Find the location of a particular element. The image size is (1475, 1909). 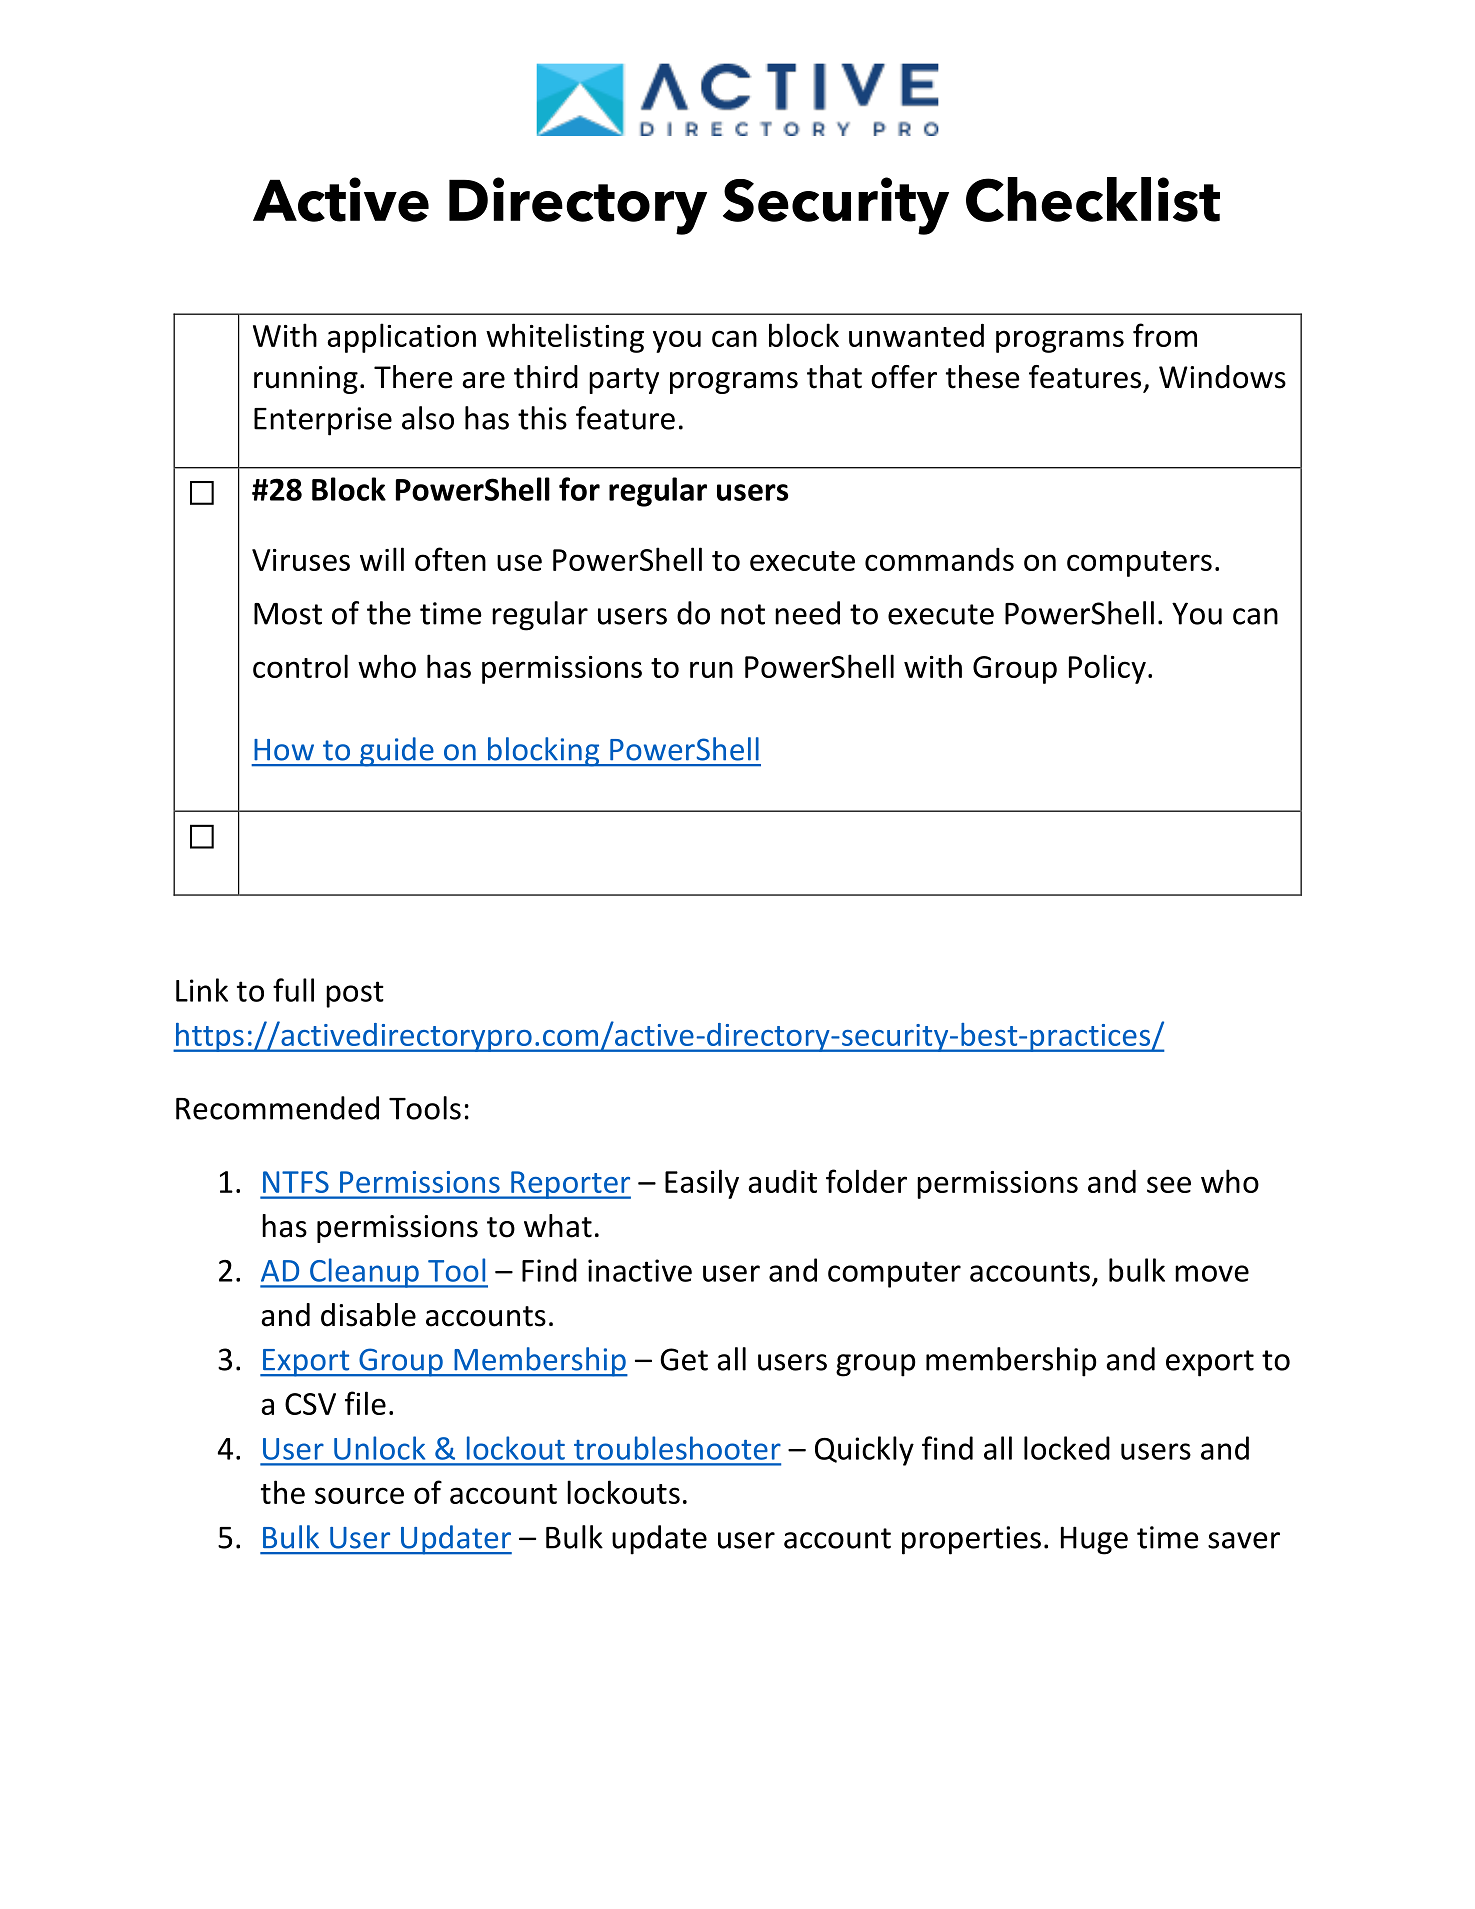

for is located at coordinates (579, 489).
